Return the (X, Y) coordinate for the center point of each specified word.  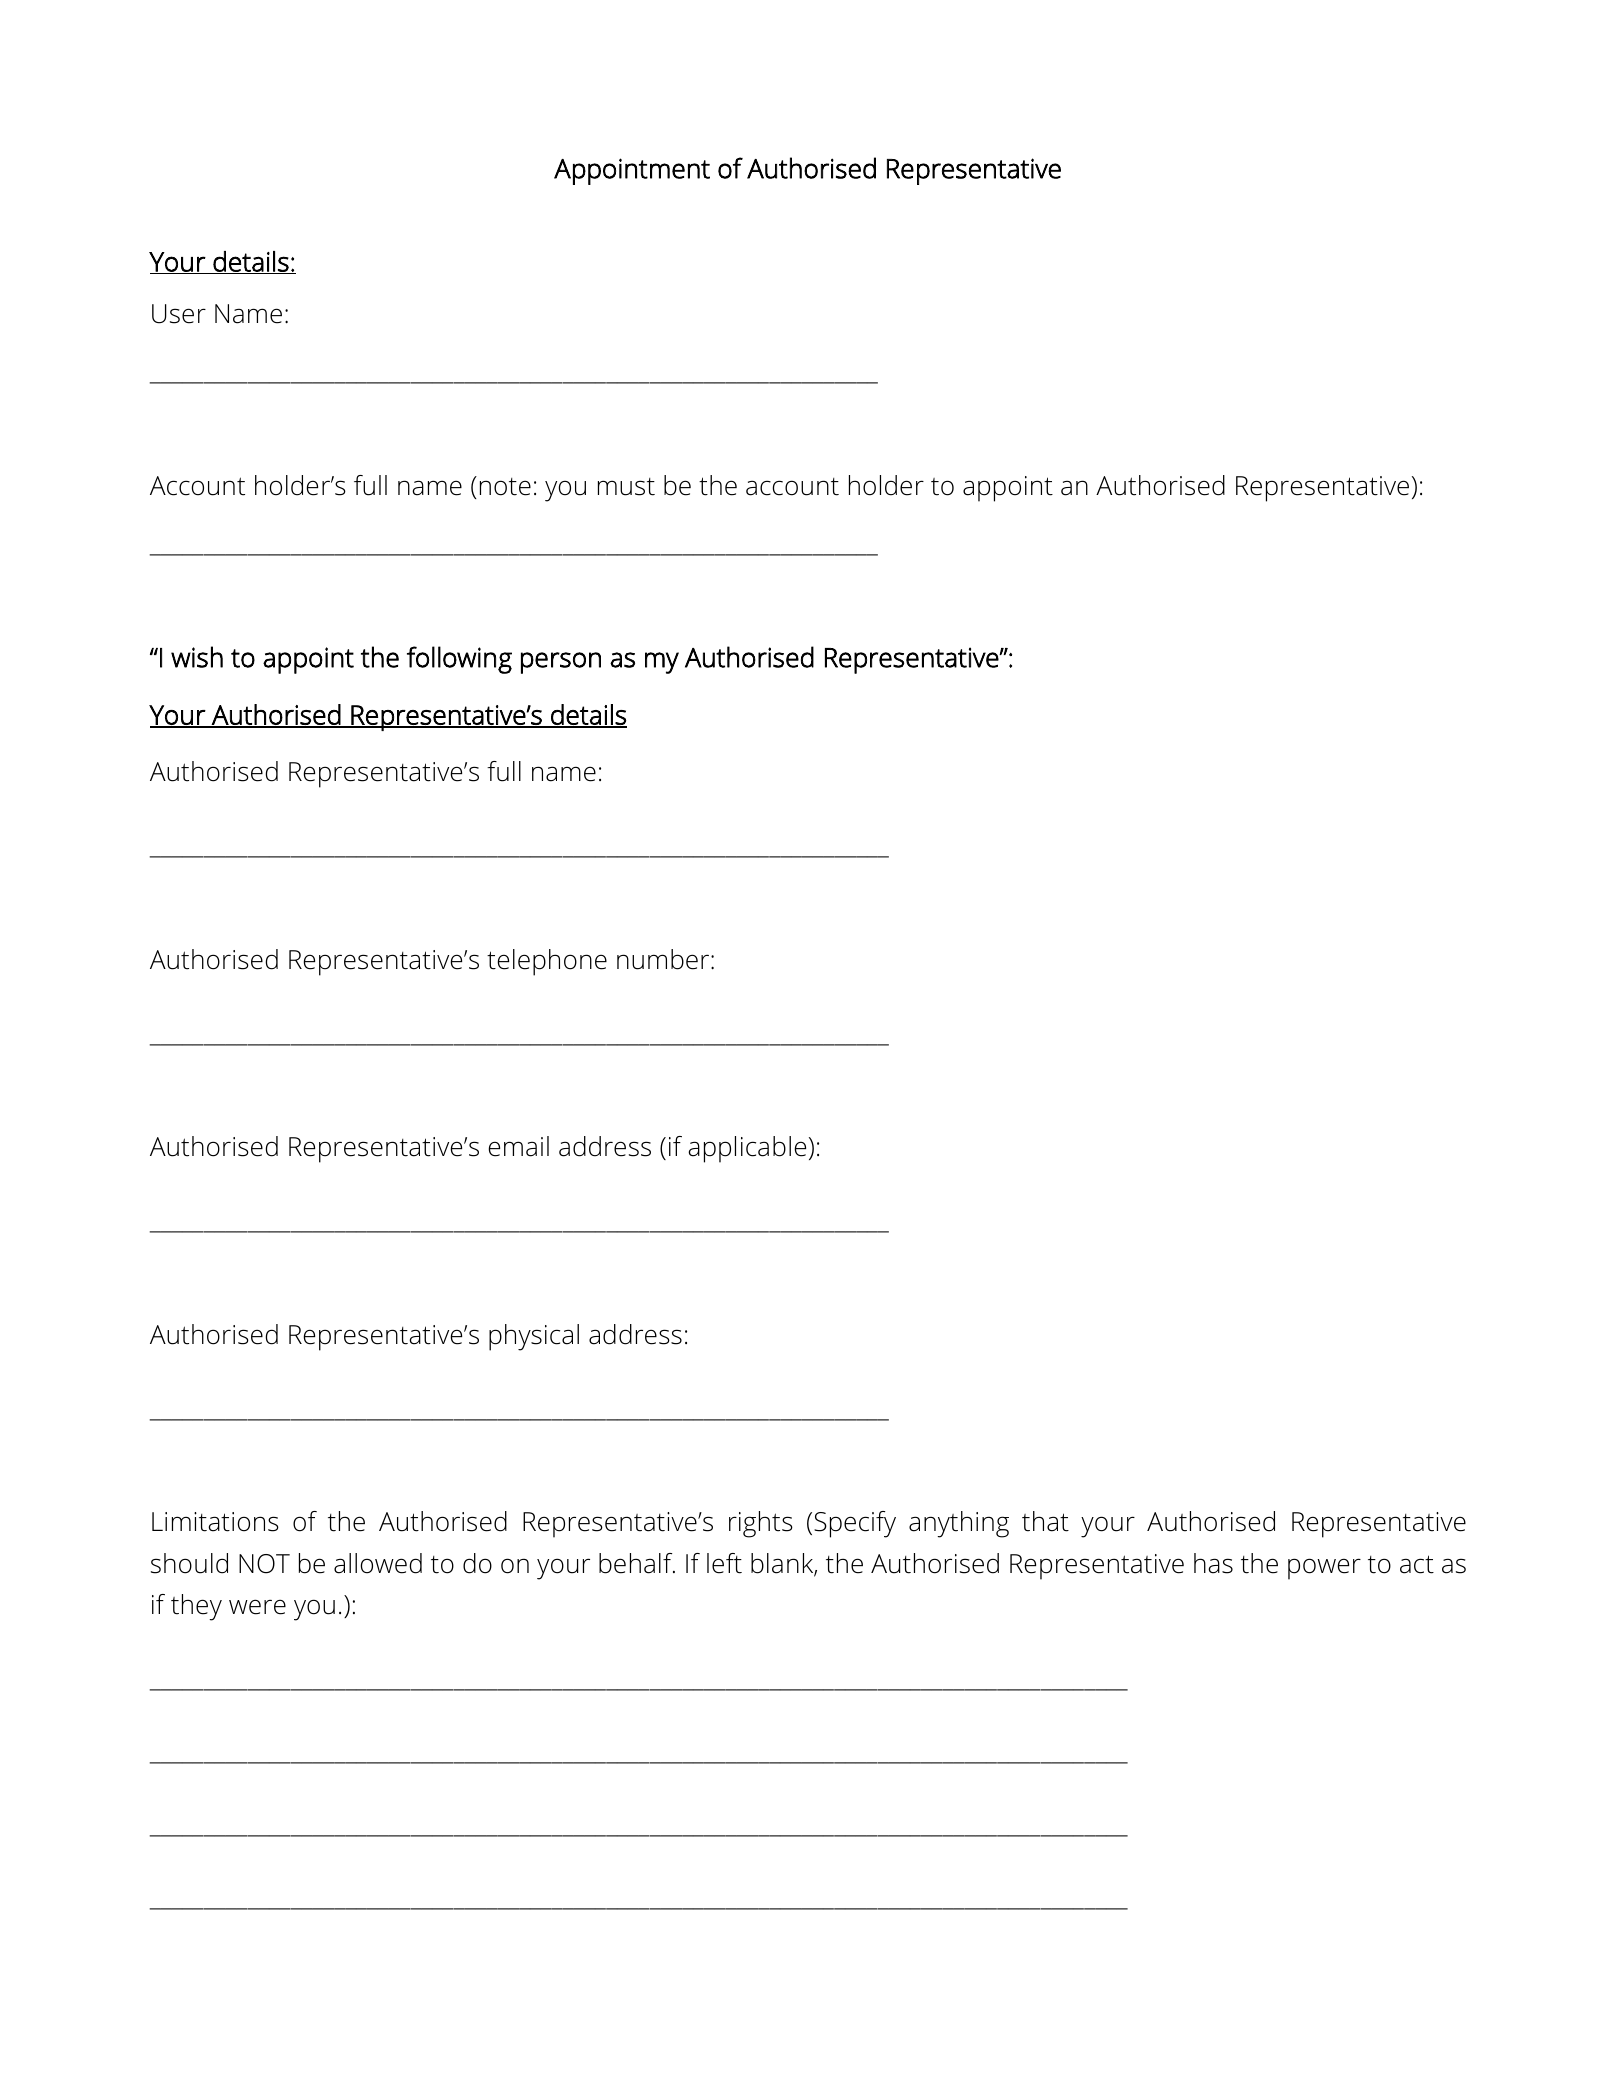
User (179, 314)
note (505, 487)
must (626, 487)
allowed (378, 1563)
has (1213, 1563)
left (724, 1563)
